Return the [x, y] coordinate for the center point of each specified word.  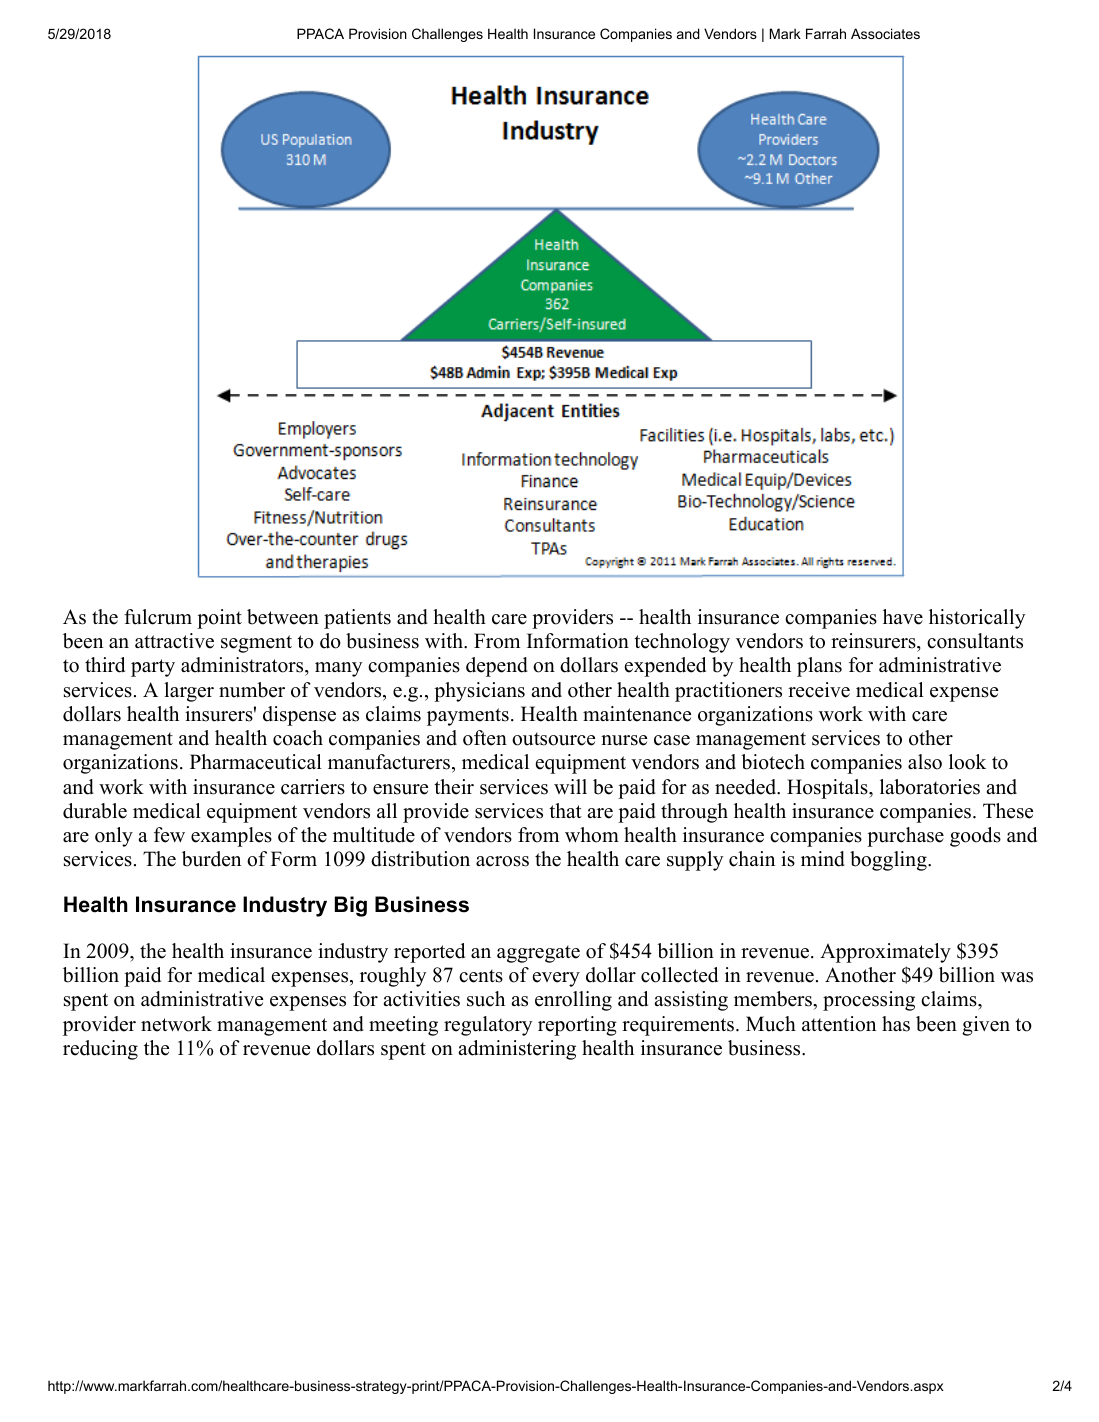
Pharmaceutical [256, 762]
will [570, 786]
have [903, 617]
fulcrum [158, 617]
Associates [885, 33]
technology [682, 643]
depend [497, 667]
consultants [975, 641]
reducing [100, 1050]
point [219, 619]
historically [977, 619]
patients [357, 619]
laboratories [930, 787]
